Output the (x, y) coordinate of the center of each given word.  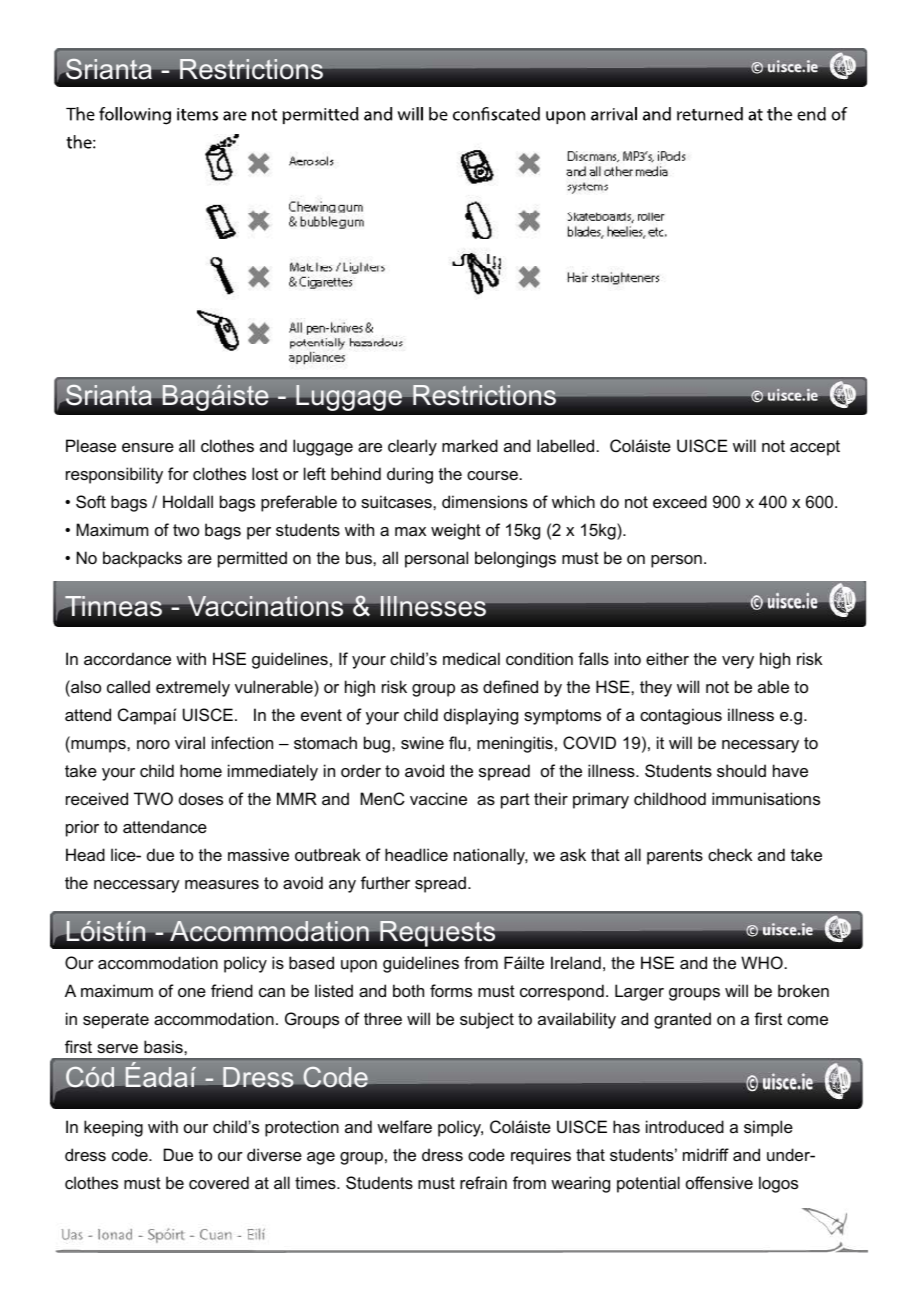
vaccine (438, 798)
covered (219, 1182)
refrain (483, 1182)
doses (201, 798)
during (410, 475)
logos (778, 1184)
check (730, 854)
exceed (680, 501)
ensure (148, 447)
